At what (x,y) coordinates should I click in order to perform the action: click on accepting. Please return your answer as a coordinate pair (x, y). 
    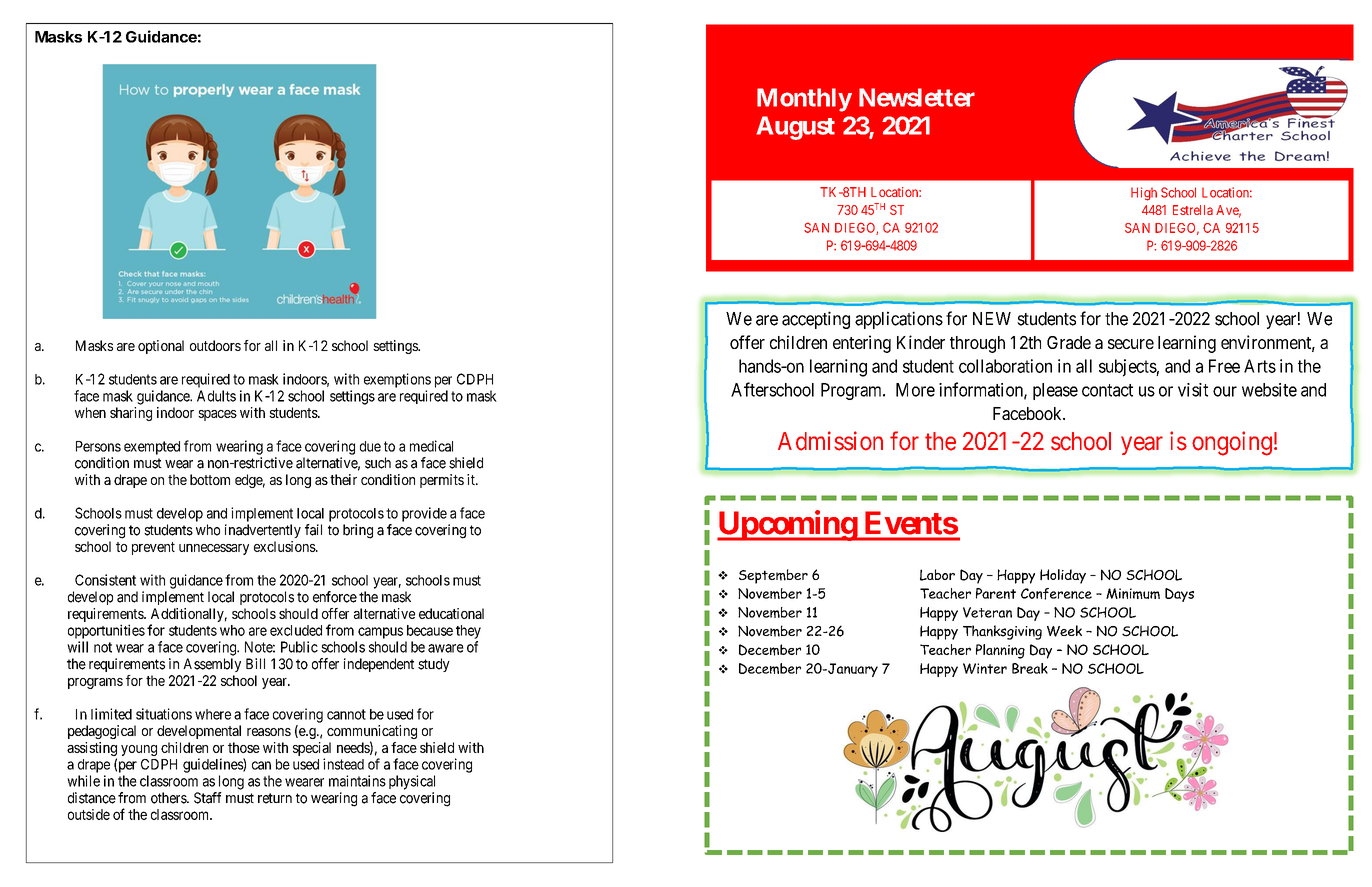
    Looking at the image, I should click on (816, 320).
